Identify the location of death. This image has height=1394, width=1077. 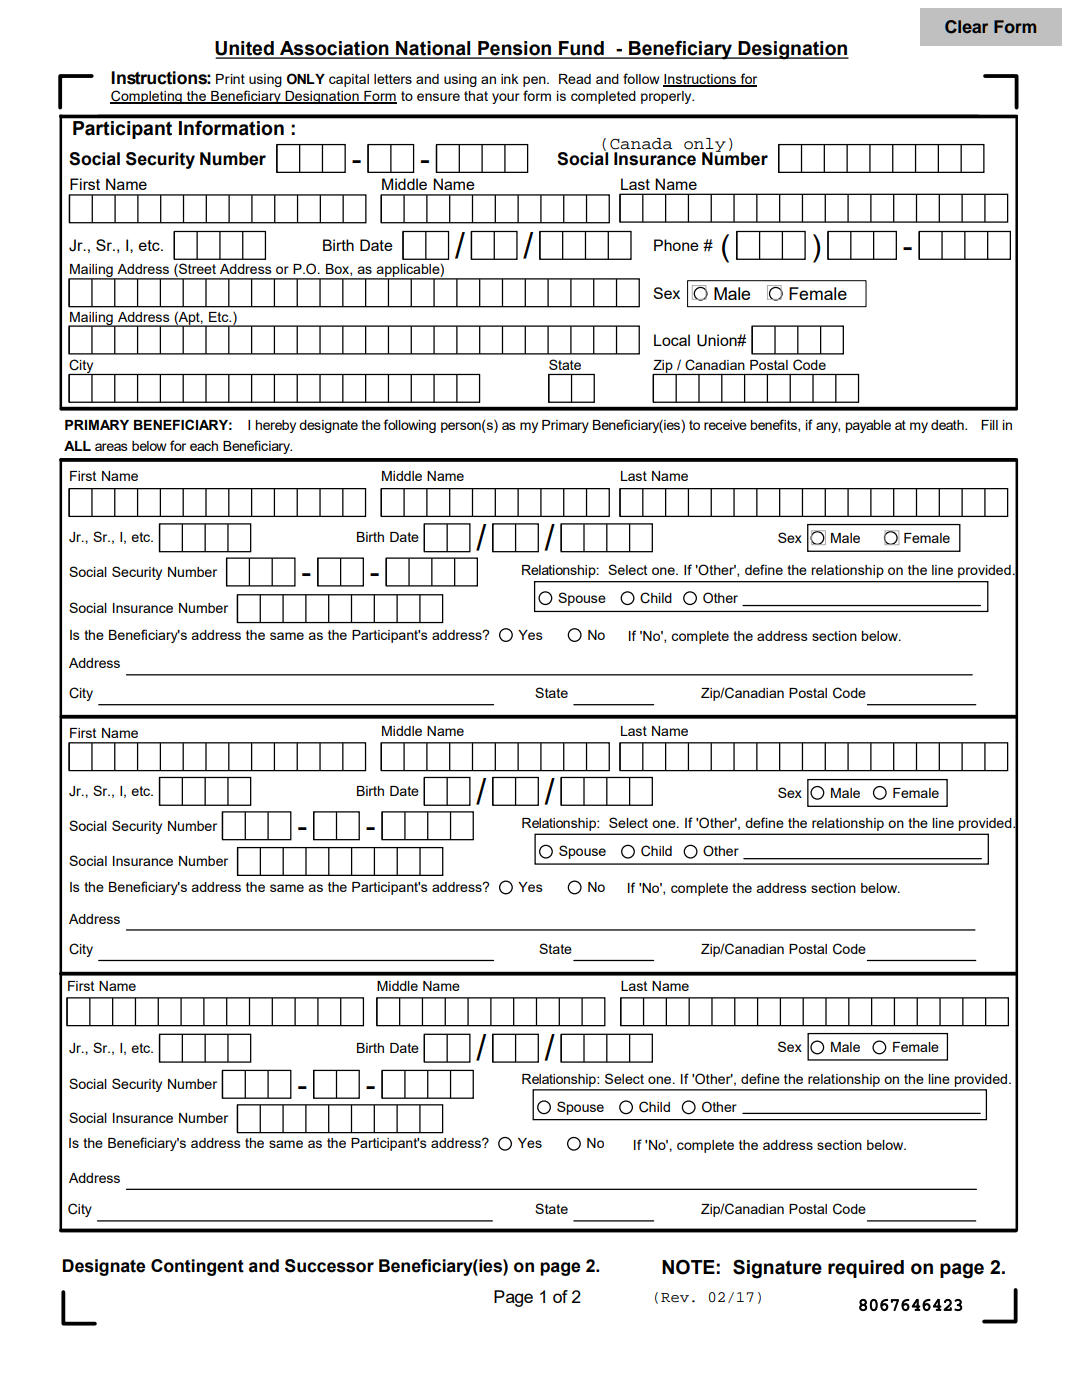
(948, 425).
